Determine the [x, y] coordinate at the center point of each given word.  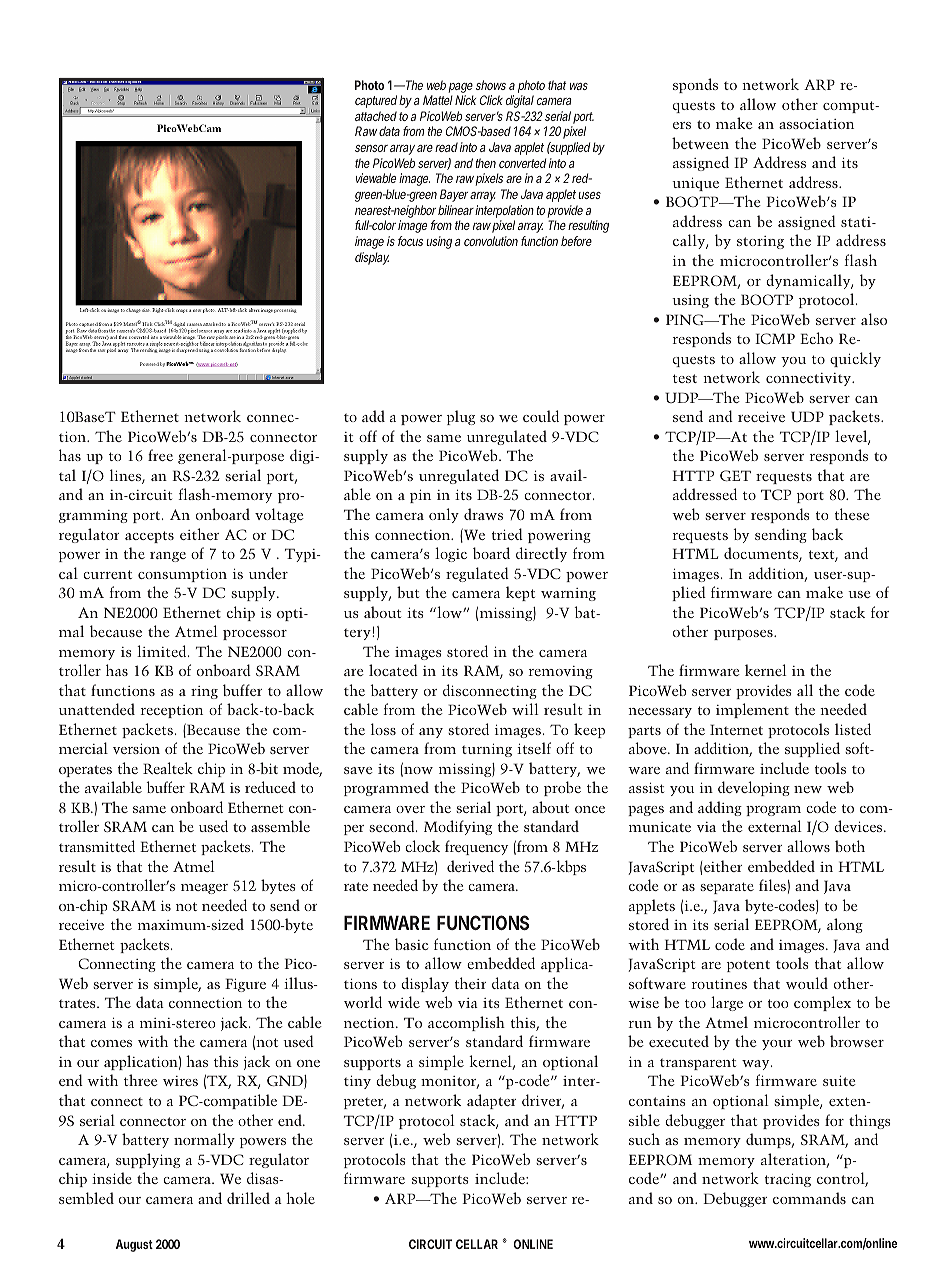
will [525, 709]
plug [461, 417]
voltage [279, 515]
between [700, 143]
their [470, 983]
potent [748, 966]
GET [735, 475]
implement [752, 710]
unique [695, 184]
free [160, 455]
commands [809, 1198]
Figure [245, 985]
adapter [492, 1101]
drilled [248, 1198]
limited [163, 651]
